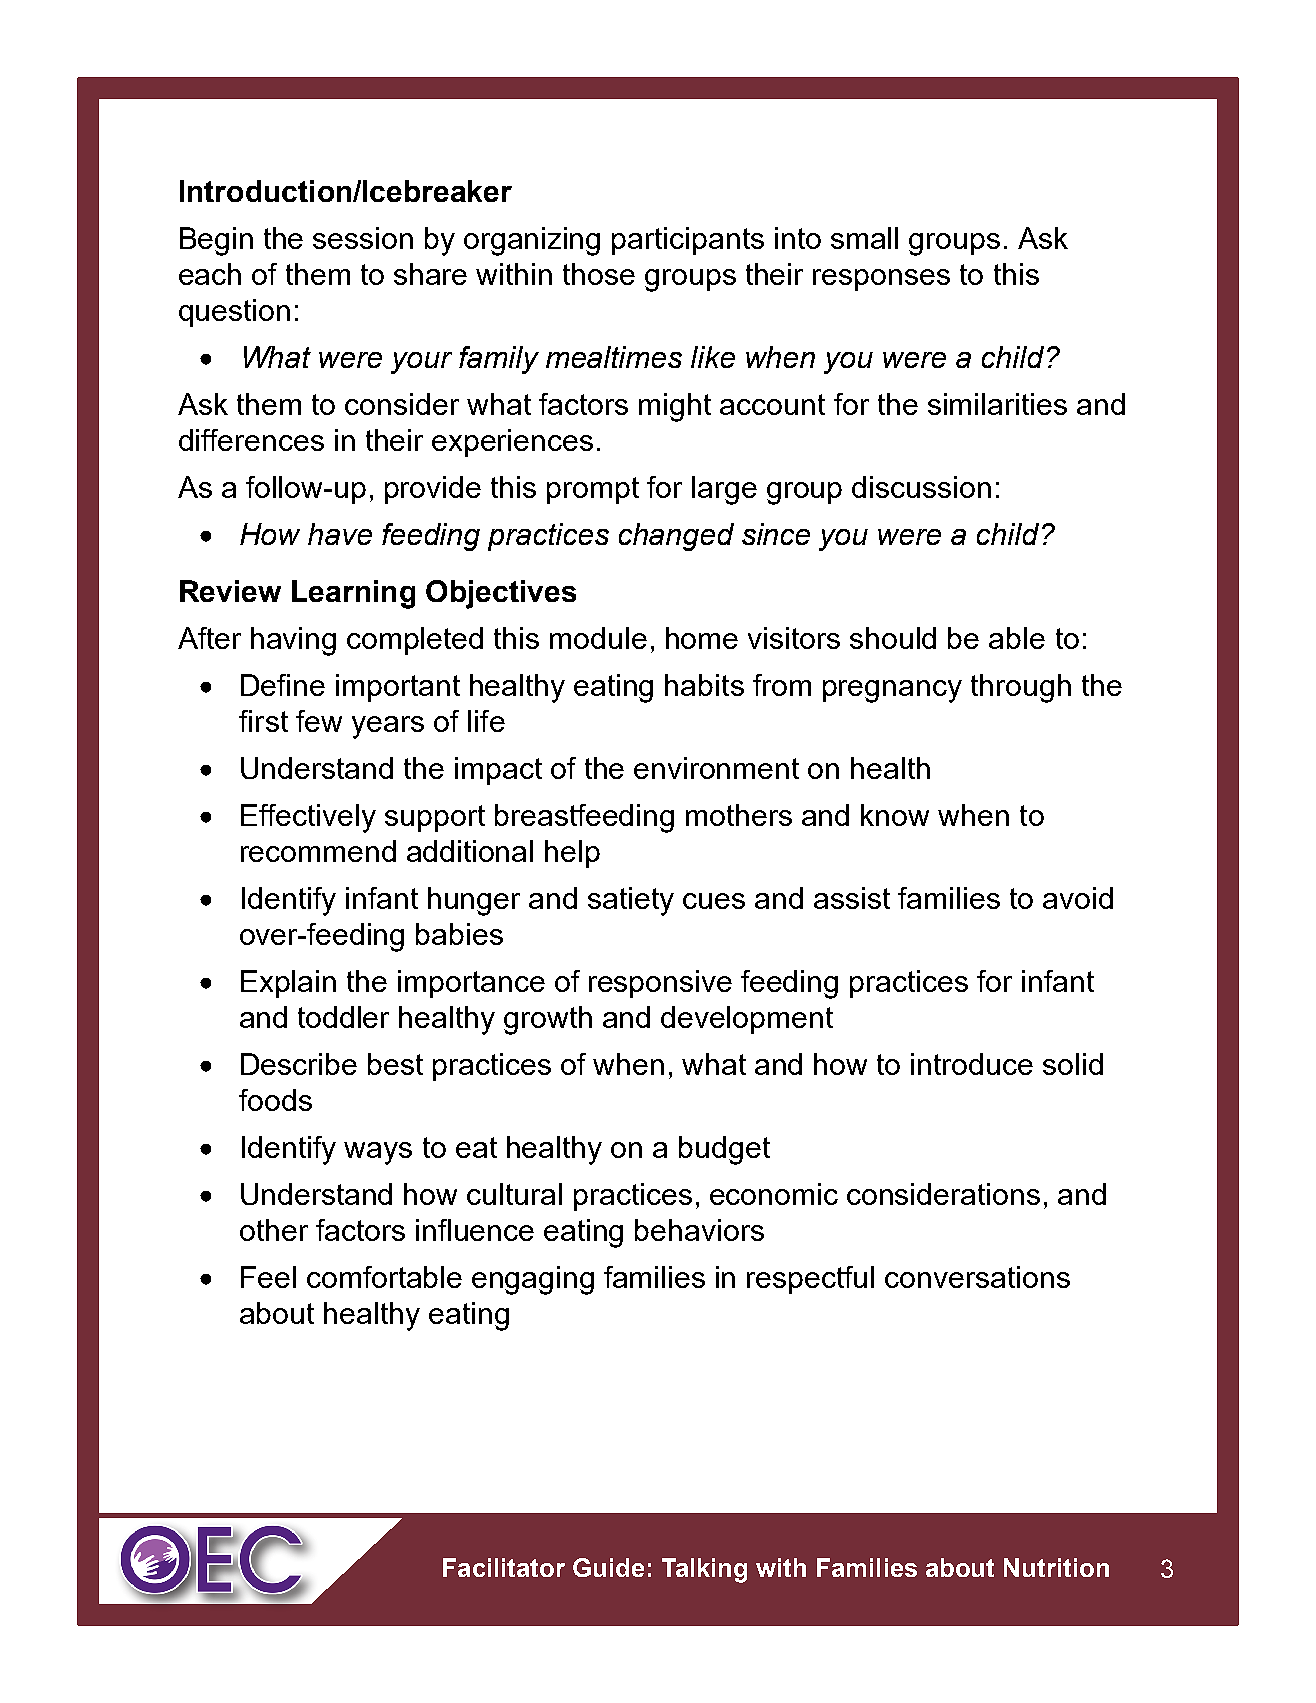 This image has width=1316, height=1703. What do you see at coordinates (881, 280) in the image?
I see `responses` at bounding box center [881, 280].
